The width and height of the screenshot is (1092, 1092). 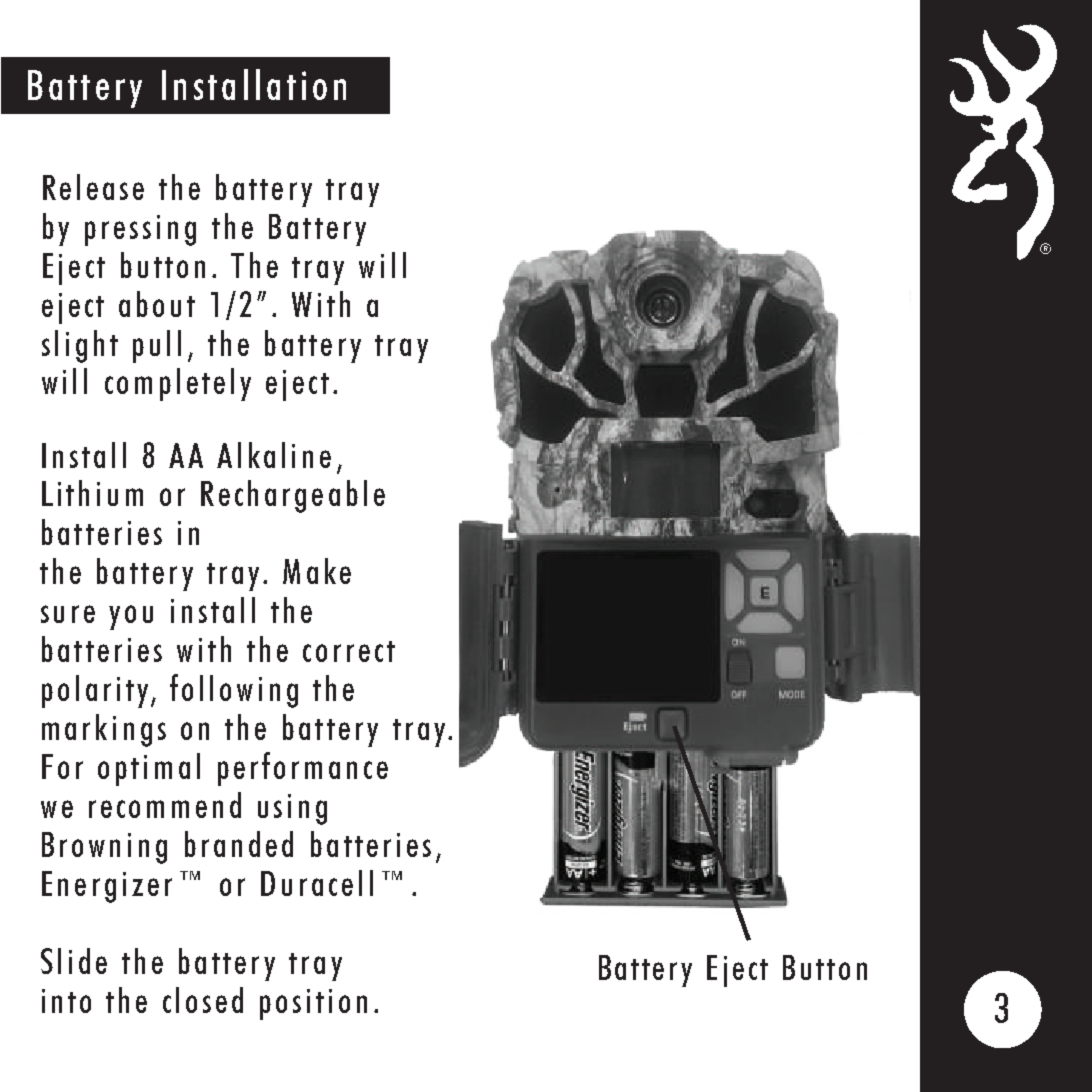 What do you see at coordinates (74, 961) in the screenshot?
I see `Slide` at bounding box center [74, 961].
